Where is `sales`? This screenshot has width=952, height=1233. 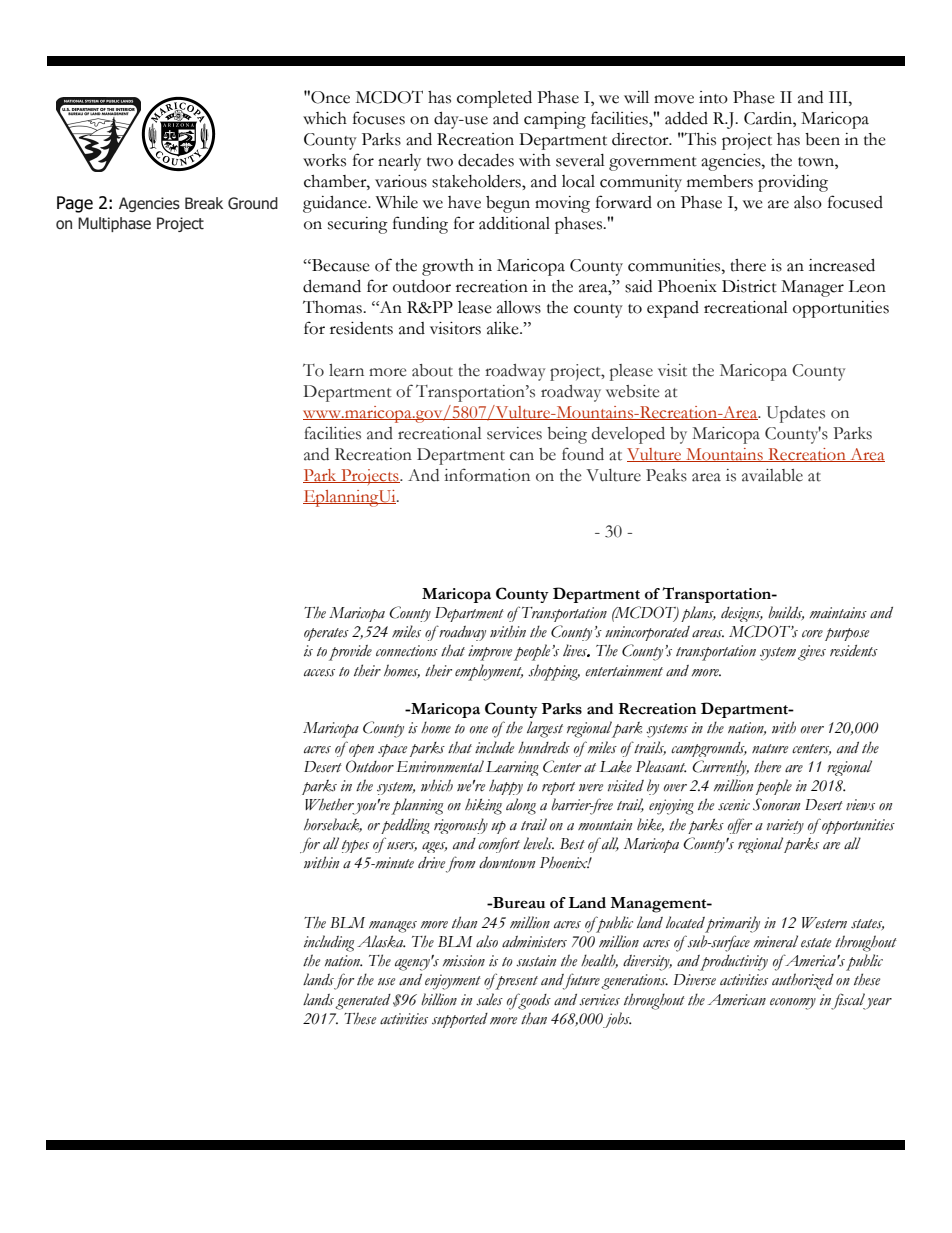
sales is located at coordinates (489, 999).
